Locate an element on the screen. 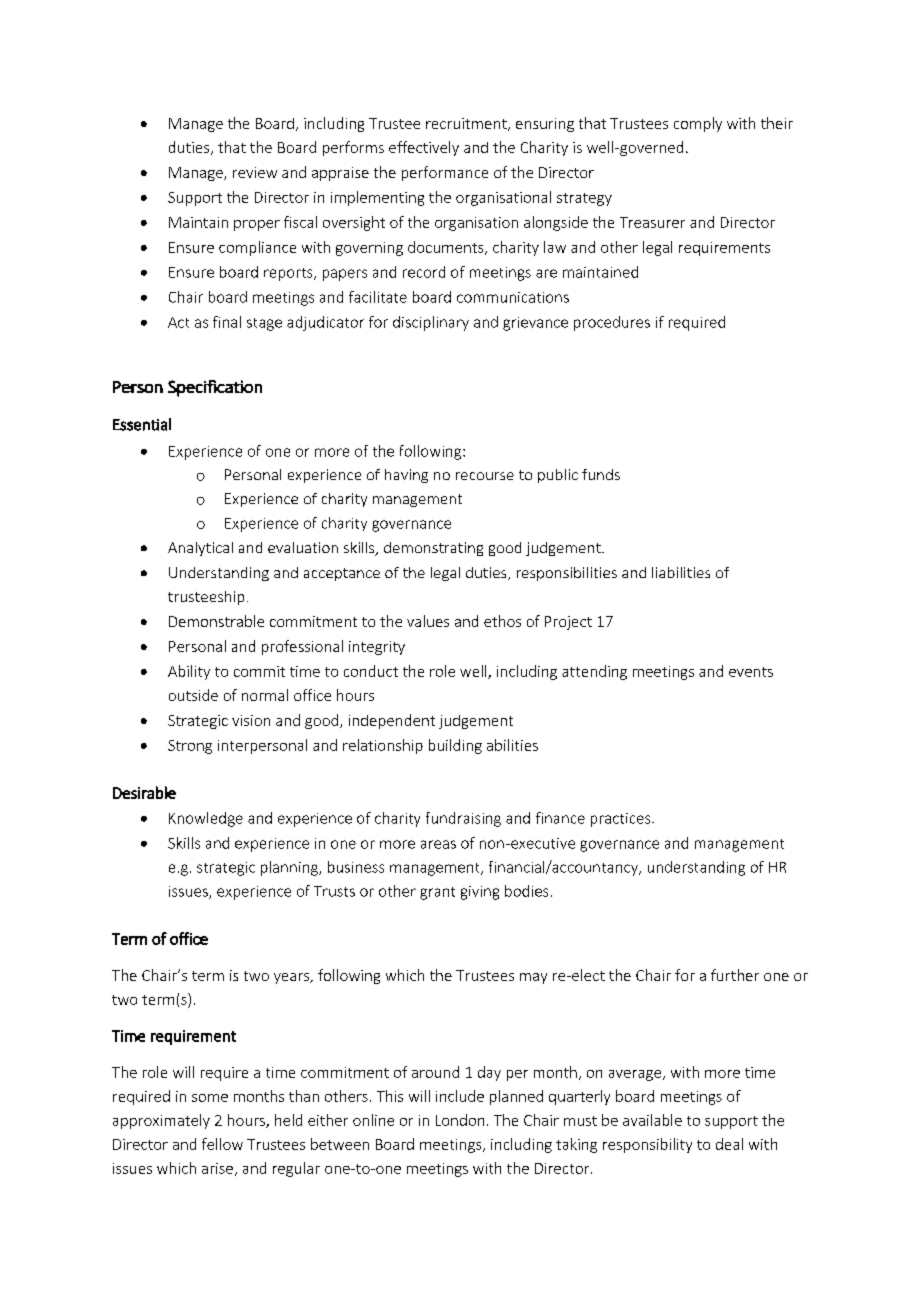 The height and width of the screenshot is (1308, 924). fellow is located at coordinates (222, 1144).
